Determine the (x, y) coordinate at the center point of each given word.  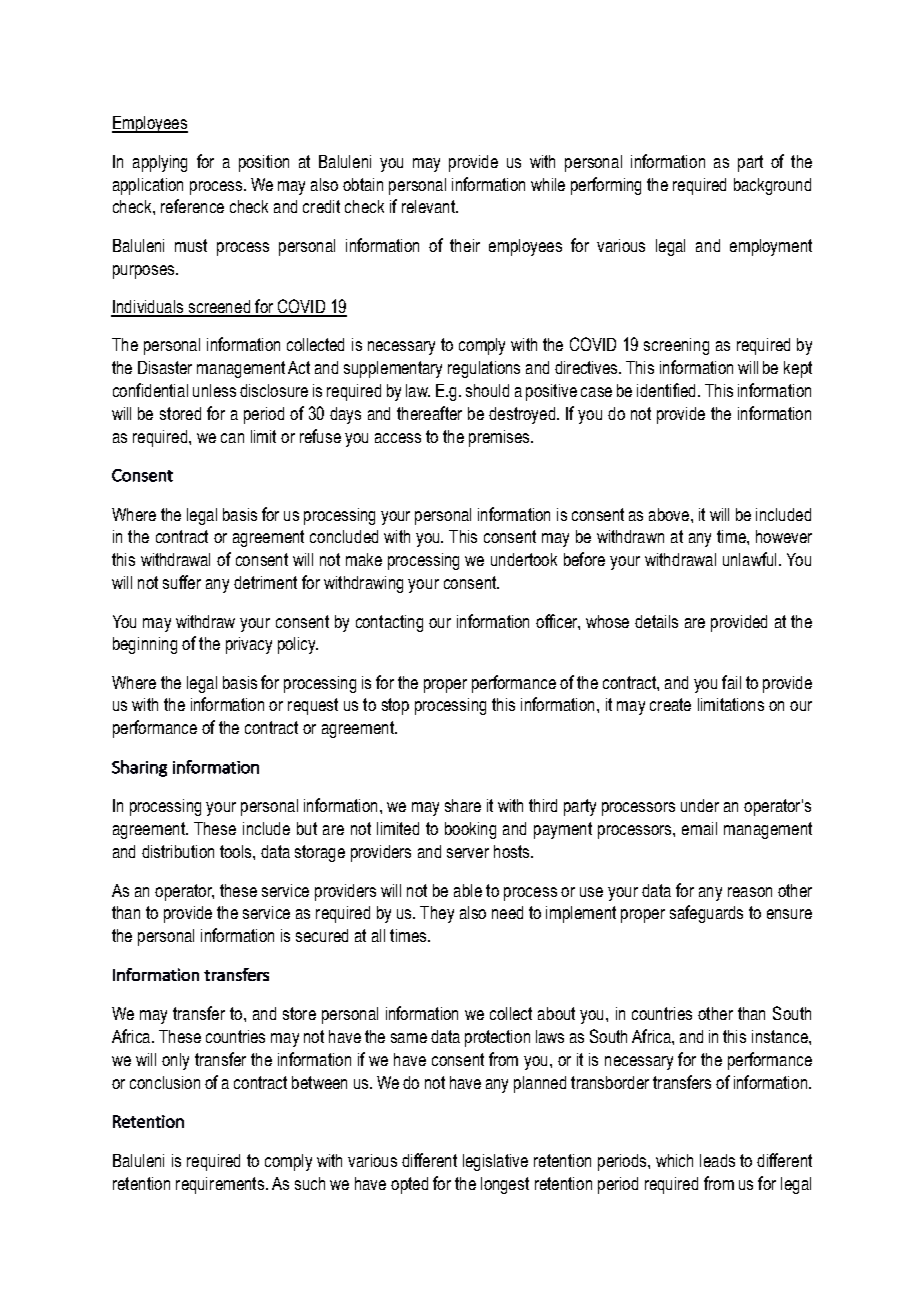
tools (237, 851)
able (468, 890)
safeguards (706, 914)
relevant (429, 206)
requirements (220, 1185)
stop (395, 706)
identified (666, 390)
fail (731, 682)
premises (500, 438)
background (772, 186)
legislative (495, 1162)
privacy (249, 645)
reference (192, 206)
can (232, 438)
